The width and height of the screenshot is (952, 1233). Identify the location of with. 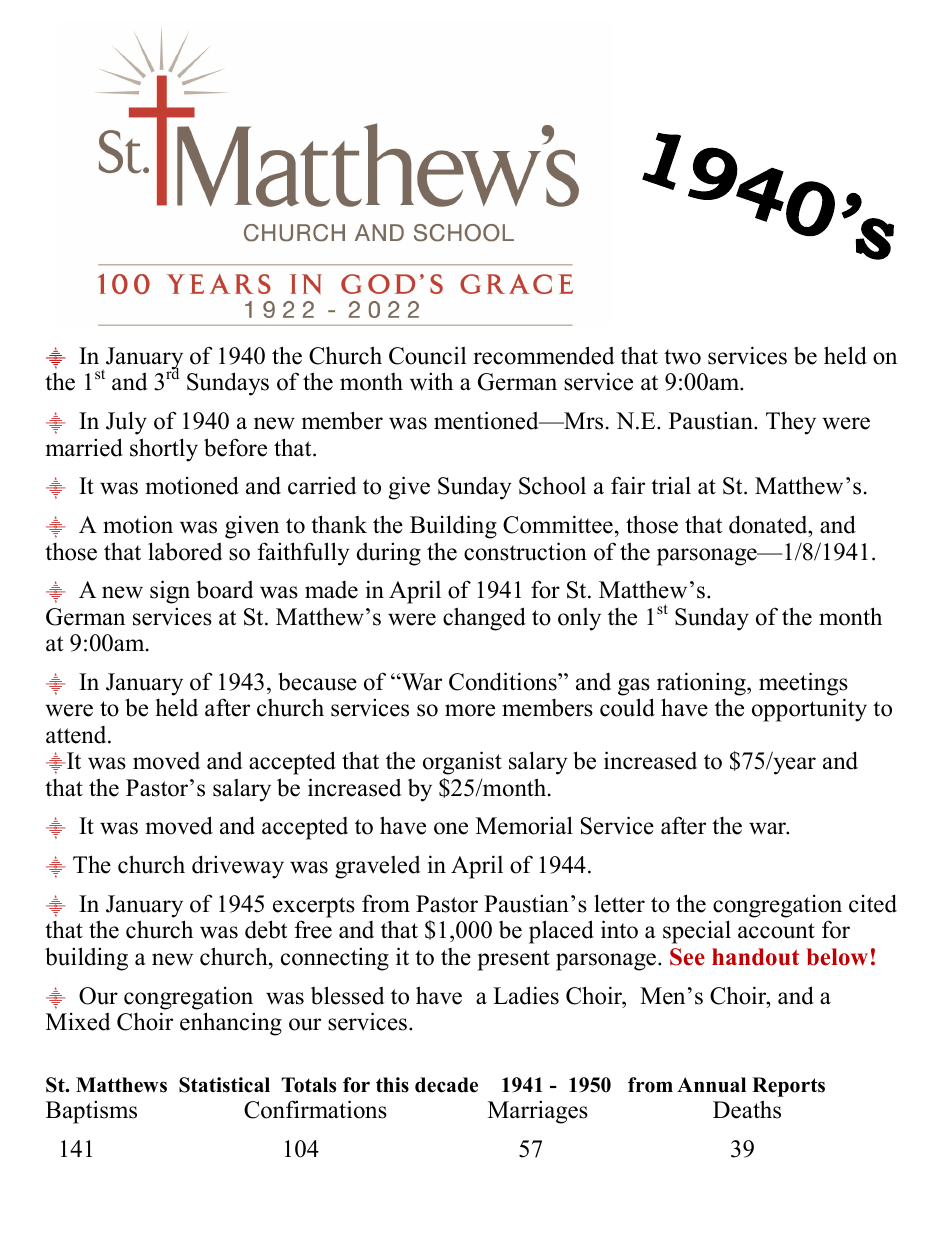
(431, 381).
